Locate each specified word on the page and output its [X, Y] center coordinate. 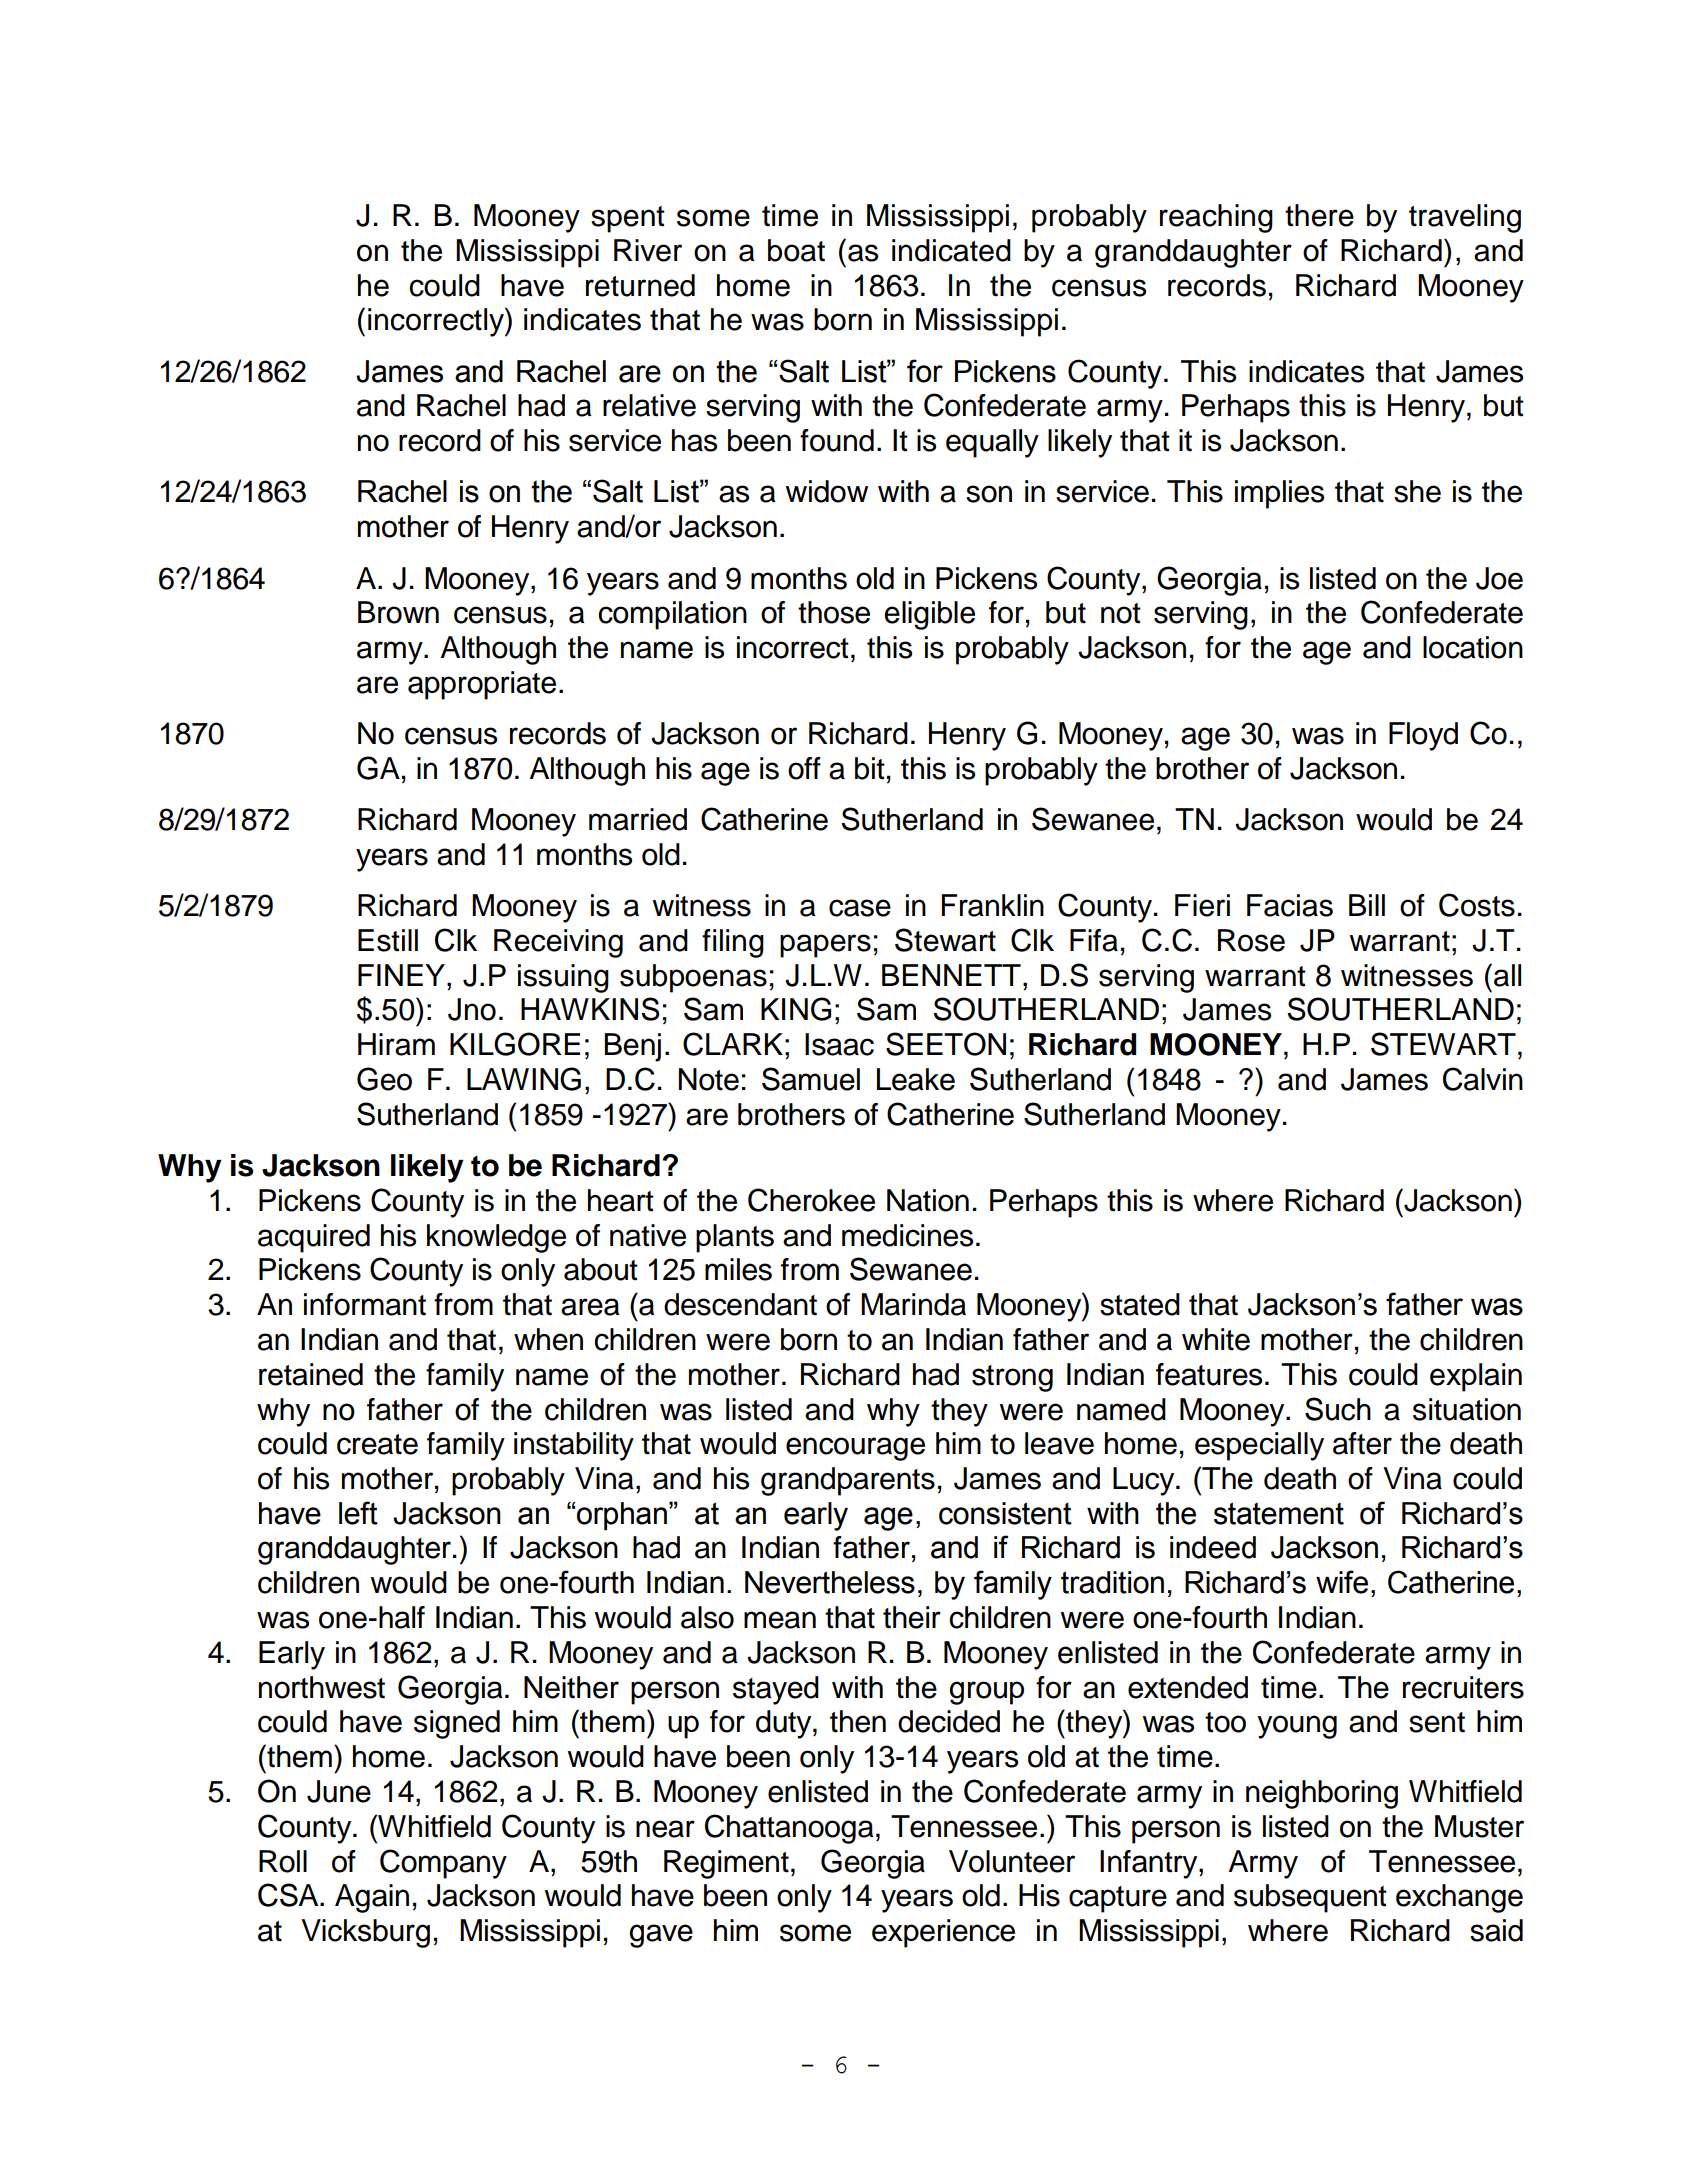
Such [1338, 1409]
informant [365, 1304]
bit [870, 768]
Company [443, 1864]
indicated [951, 250]
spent [628, 219]
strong [1012, 1378]
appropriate [482, 685]
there [1319, 215]
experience [943, 1933]
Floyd [1423, 736]
